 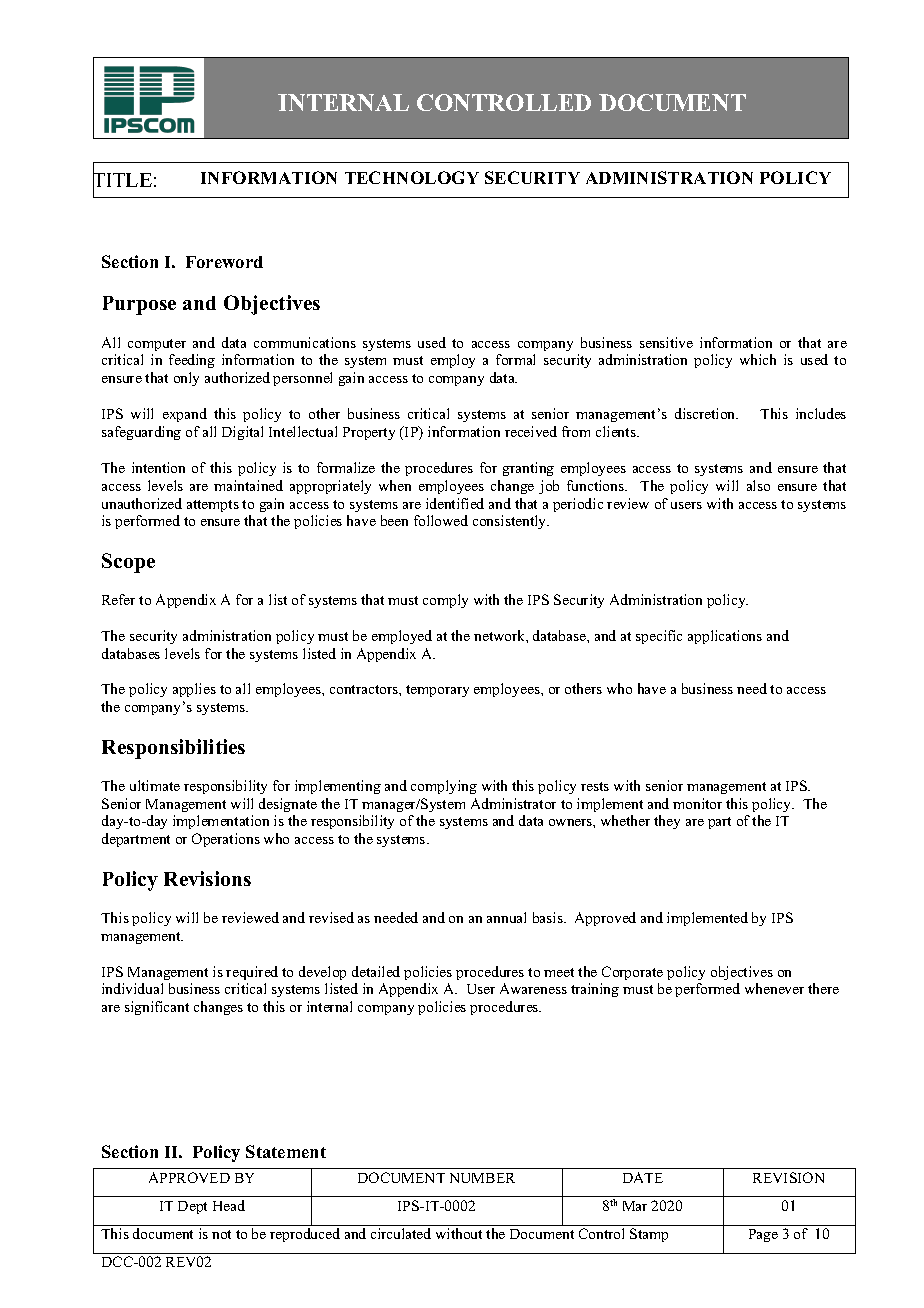 What do you see at coordinates (192, 1207) in the screenshot?
I see `Dept` at bounding box center [192, 1207].
